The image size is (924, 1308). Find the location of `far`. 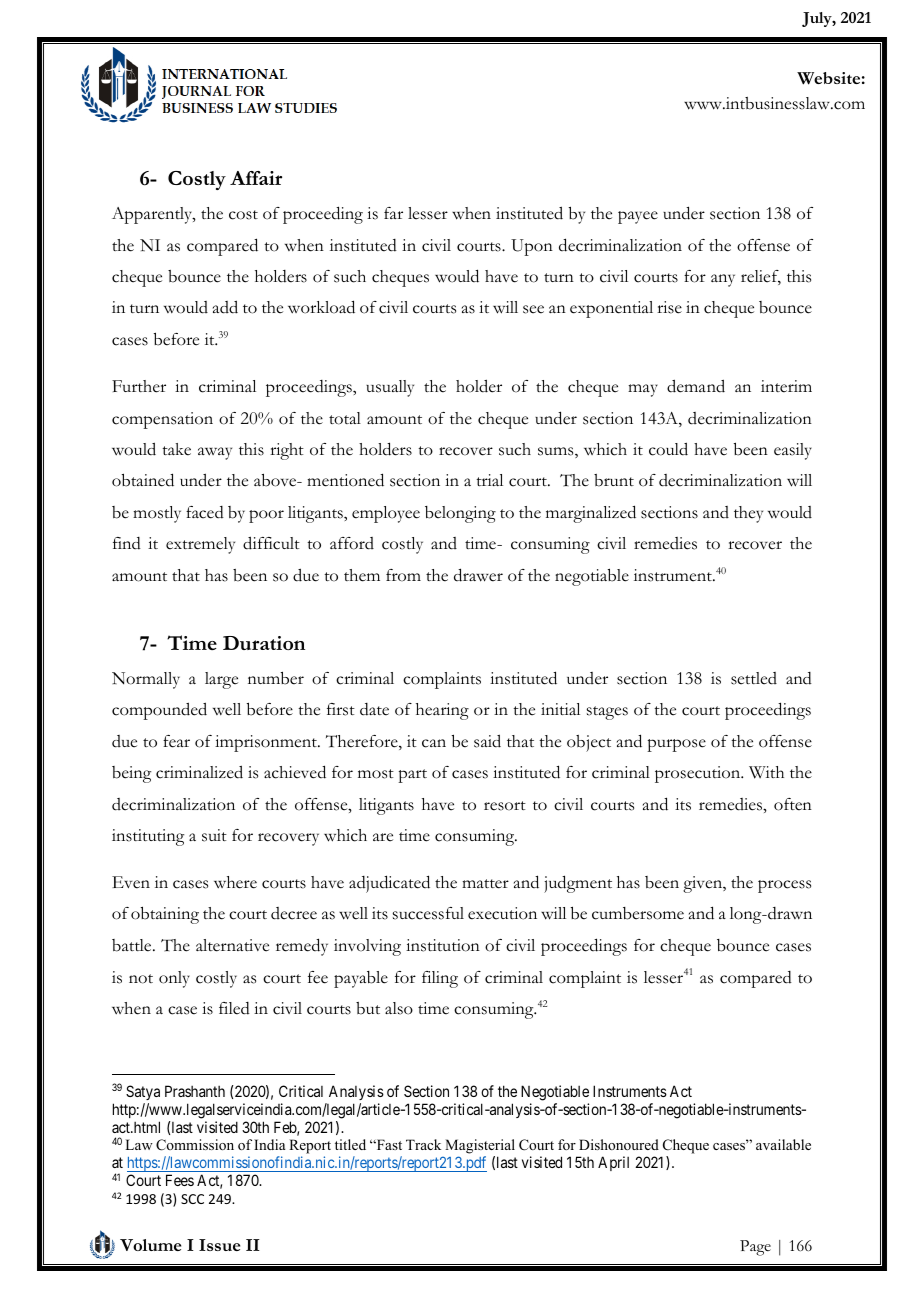

far is located at coordinates (393, 213).
